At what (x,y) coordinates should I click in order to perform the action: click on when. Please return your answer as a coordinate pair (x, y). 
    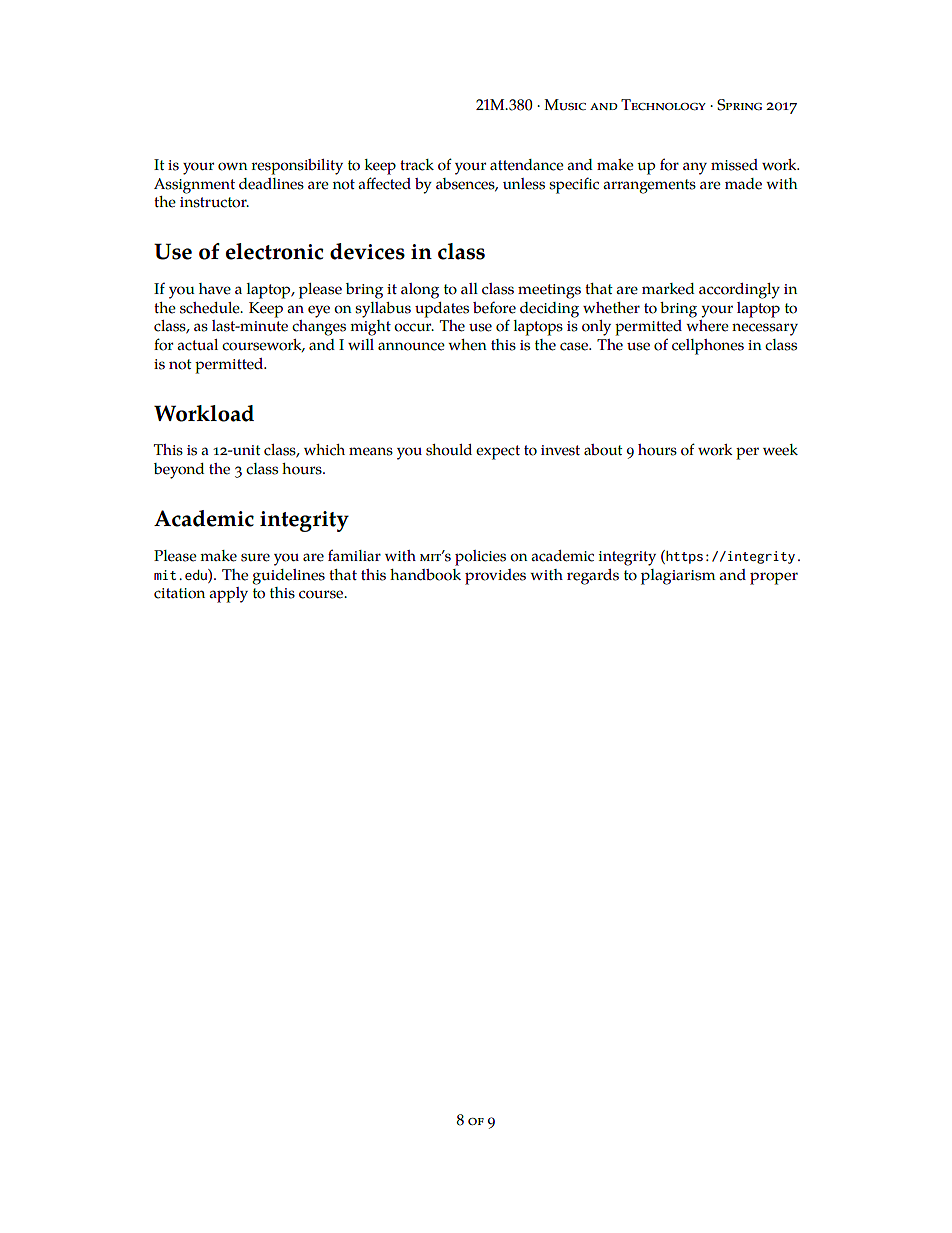
    Looking at the image, I should click on (467, 345).
